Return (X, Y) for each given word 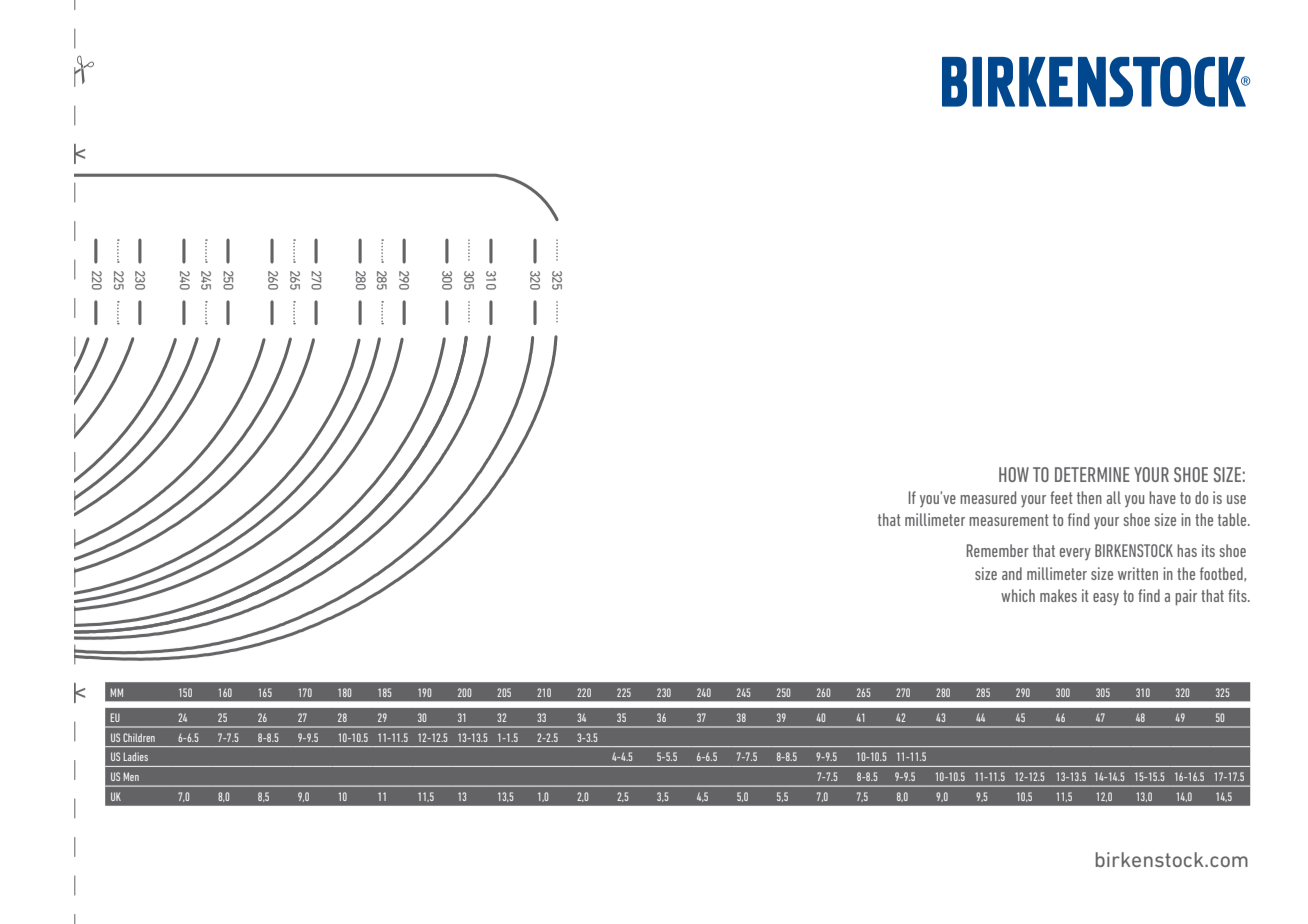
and (1012, 573)
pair (1186, 597)
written (1138, 573)
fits (1238, 595)
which (1018, 595)
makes (1058, 595)
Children (139, 737)
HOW (1014, 474)
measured (988, 497)
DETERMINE (1092, 474)
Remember (998, 550)
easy (1106, 599)
